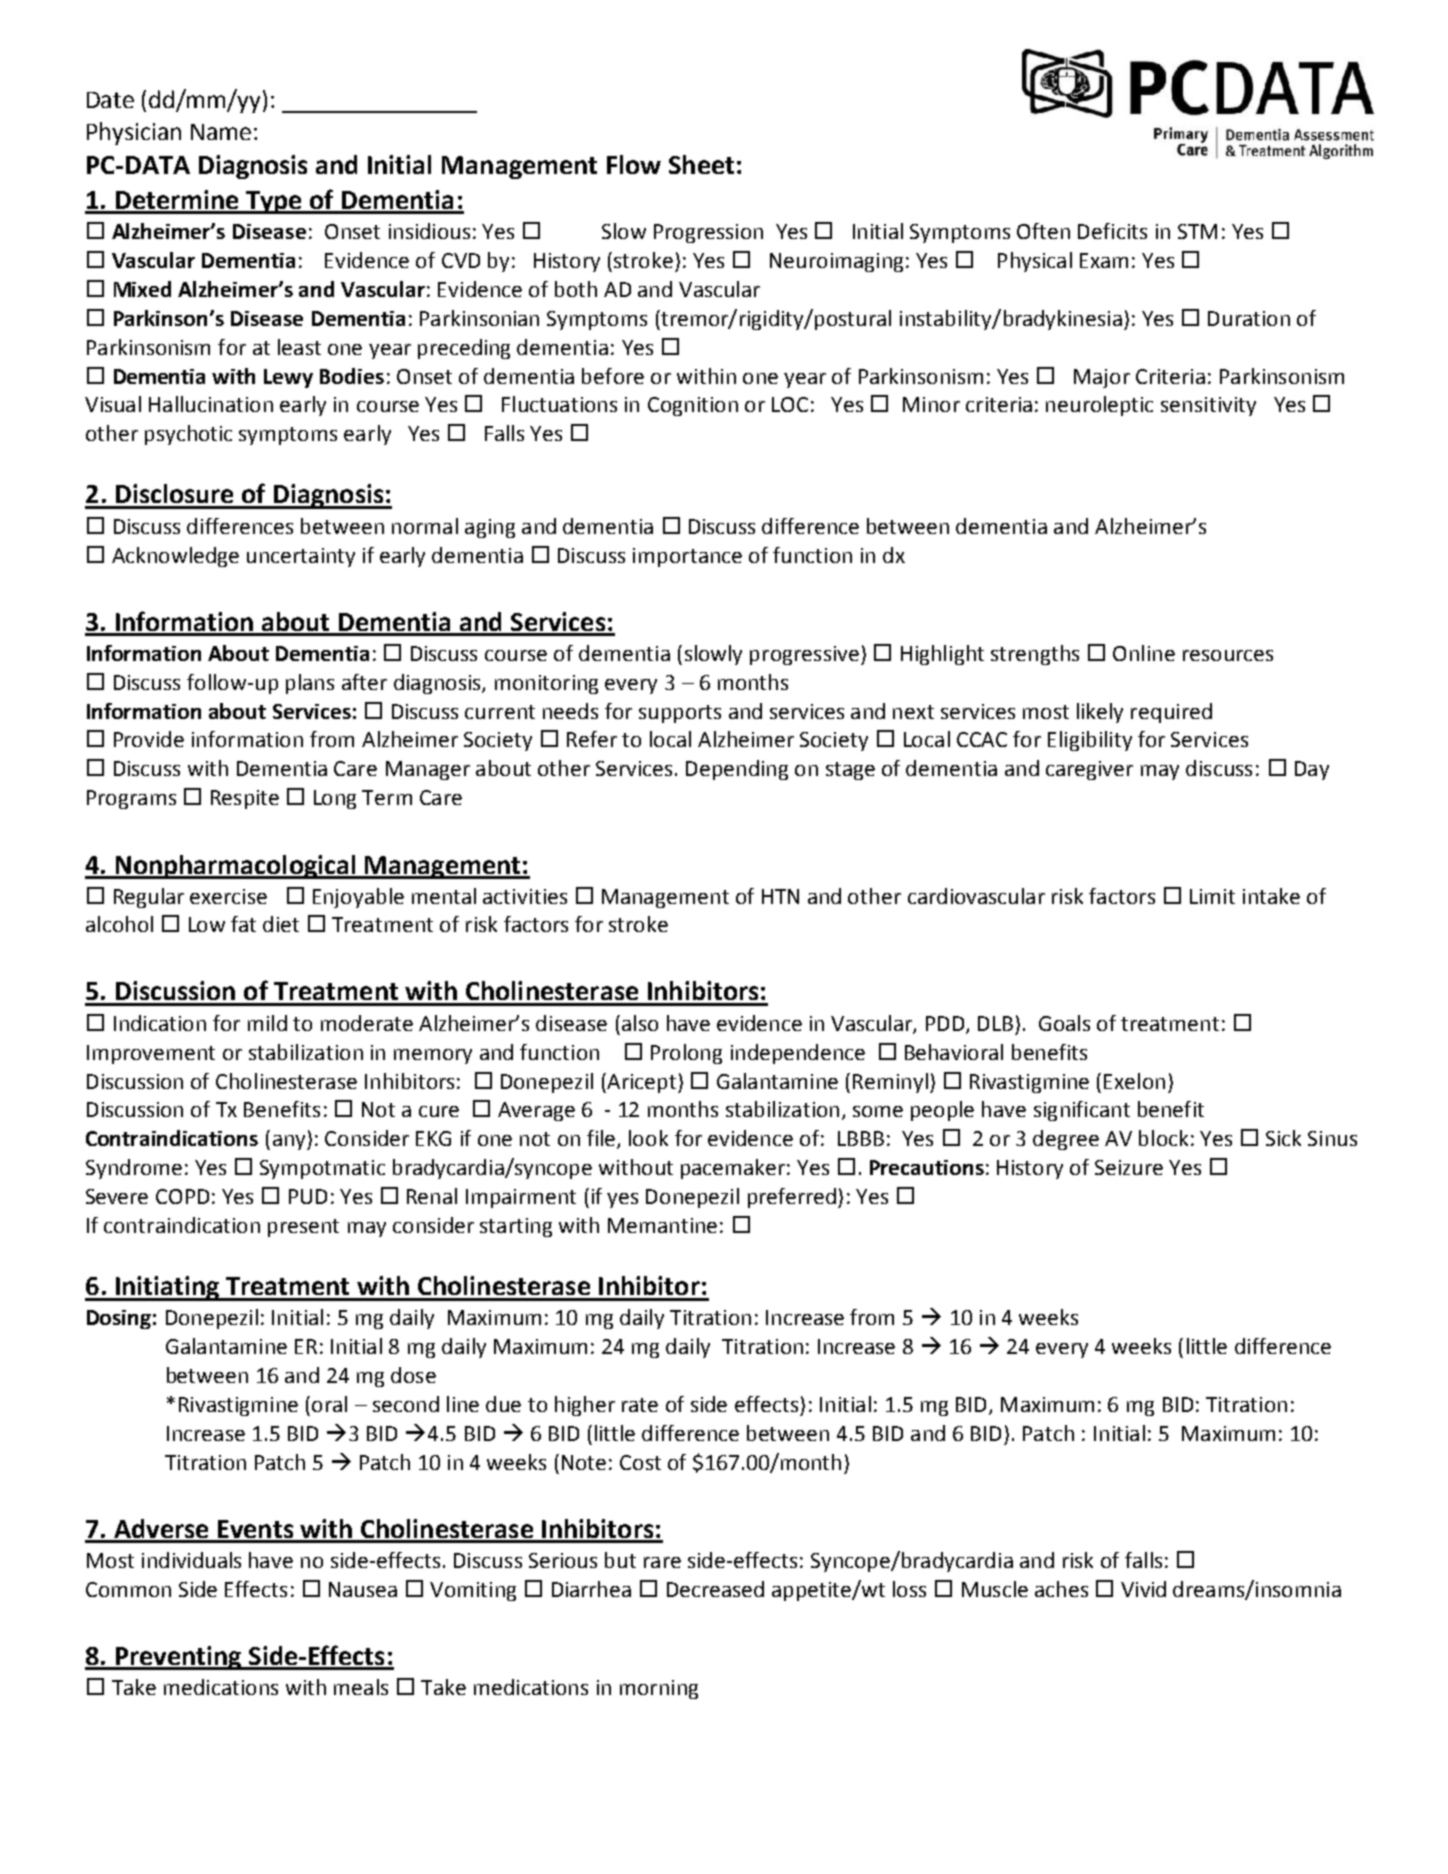 The height and width of the screenshot is (1874, 1448). Describe the element at coordinates (1064, 1023) in the screenshot. I see `Goals` at that location.
